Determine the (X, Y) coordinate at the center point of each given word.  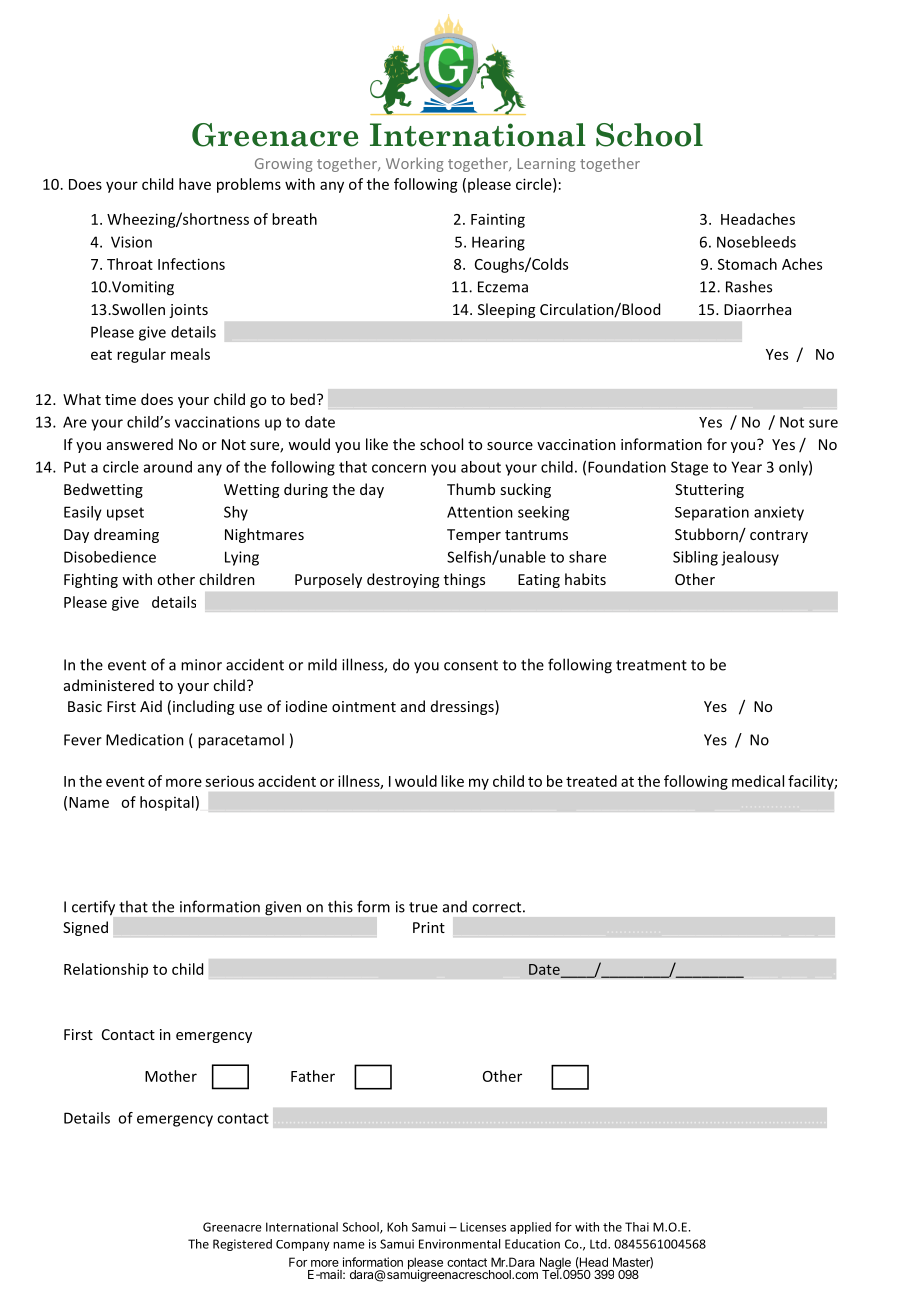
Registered (242, 1245)
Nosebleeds (756, 242)
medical (758, 781)
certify (93, 908)
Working (415, 164)
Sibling (695, 558)
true (423, 907)
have (195, 184)
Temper (474, 536)
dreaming (126, 535)
